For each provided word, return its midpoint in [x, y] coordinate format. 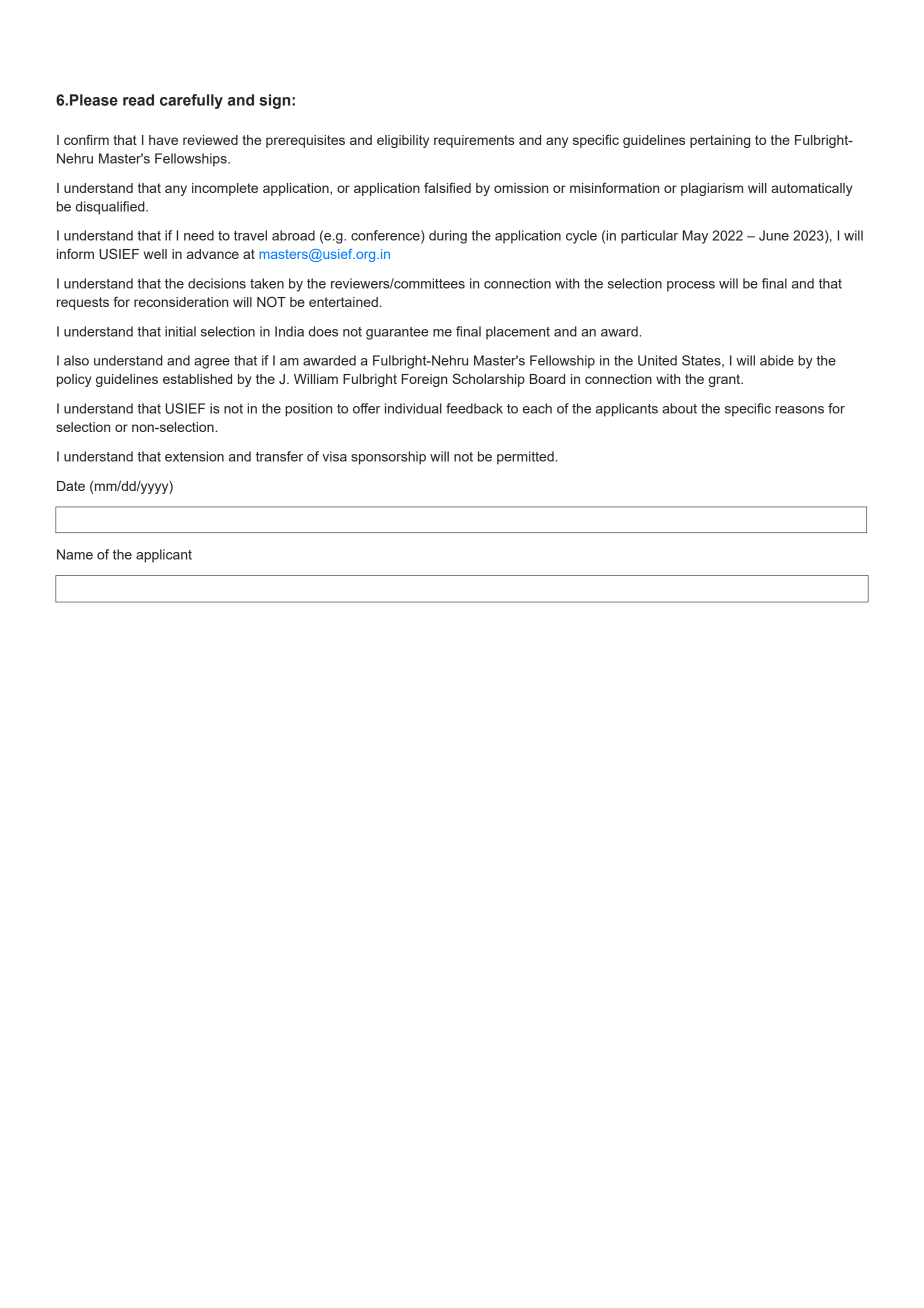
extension [194, 456]
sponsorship [388, 458]
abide [777, 360]
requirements [474, 141]
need [199, 235]
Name [75, 554]
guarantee [397, 333]
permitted [525, 458]
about [679, 408]
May [695, 237]
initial [180, 331]
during [448, 237]
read [138, 100]
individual [413, 408]
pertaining [720, 141]
